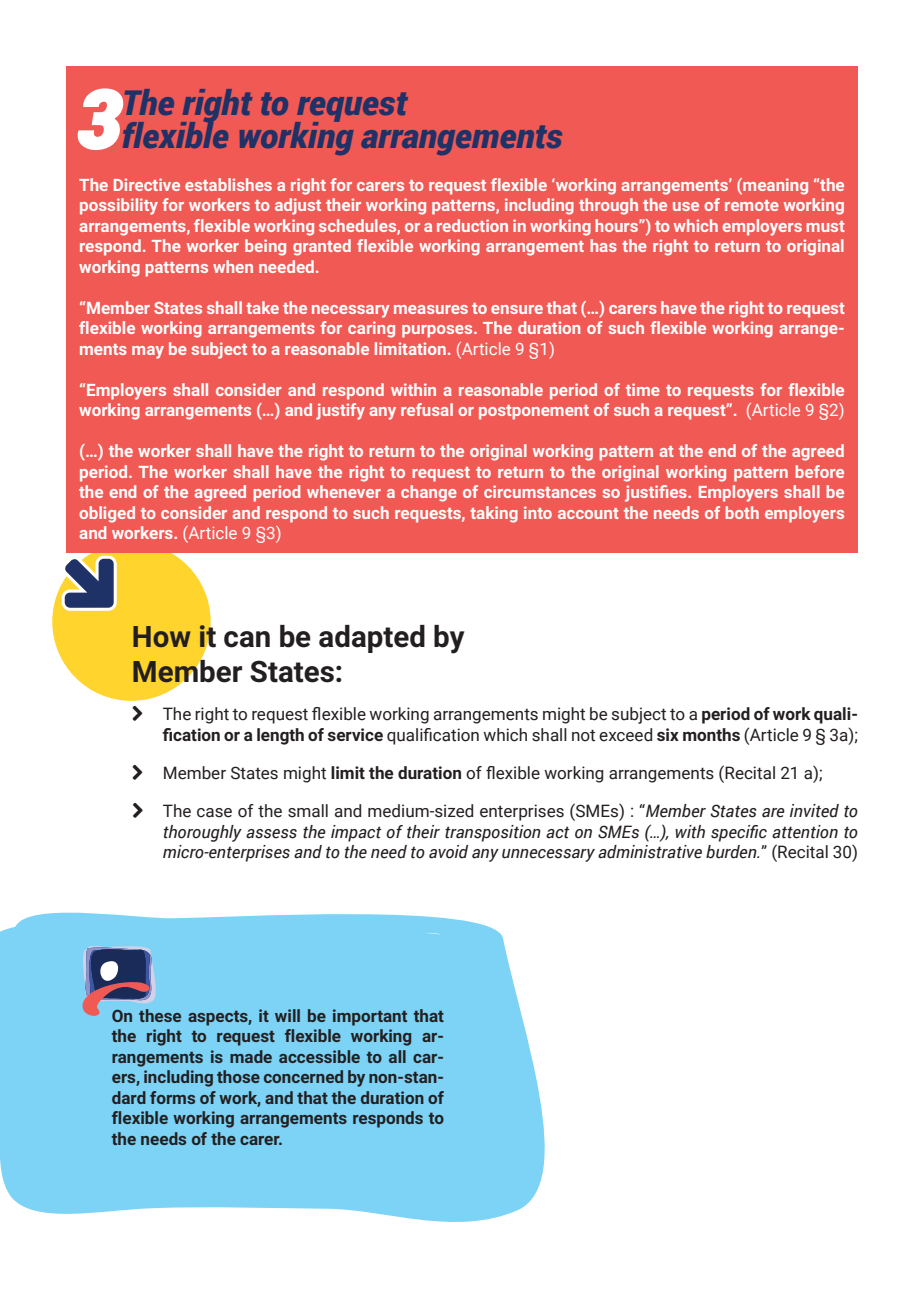 The image size is (924, 1308). What do you see at coordinates (228, 184) in the document?
I see `establishes` at bounding box center [228, 184].
